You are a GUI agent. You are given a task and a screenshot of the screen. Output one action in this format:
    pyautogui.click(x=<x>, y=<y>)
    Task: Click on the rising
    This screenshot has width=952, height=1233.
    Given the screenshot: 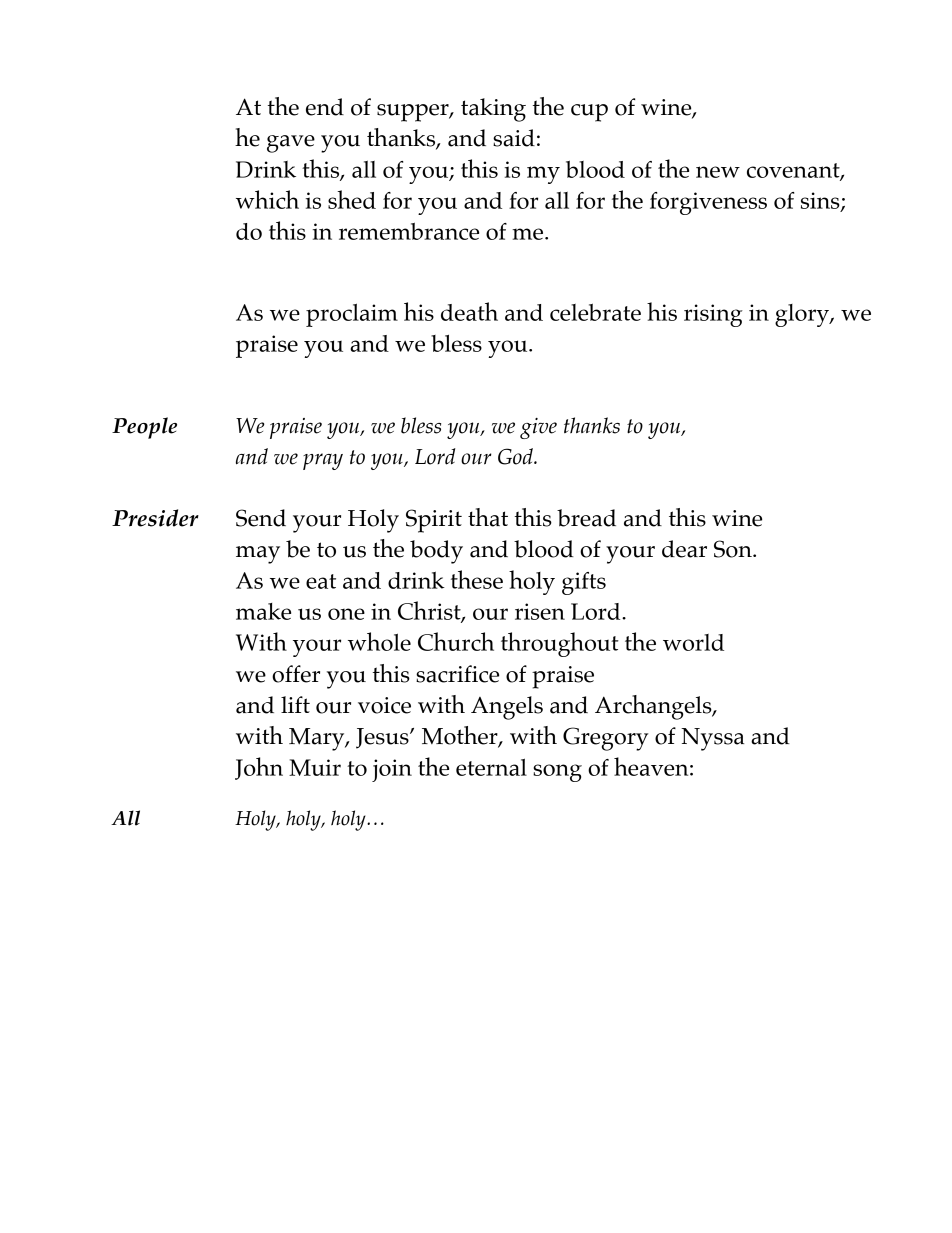 What is the action you would take?
    pyautogui.click(x=713, y=315)
